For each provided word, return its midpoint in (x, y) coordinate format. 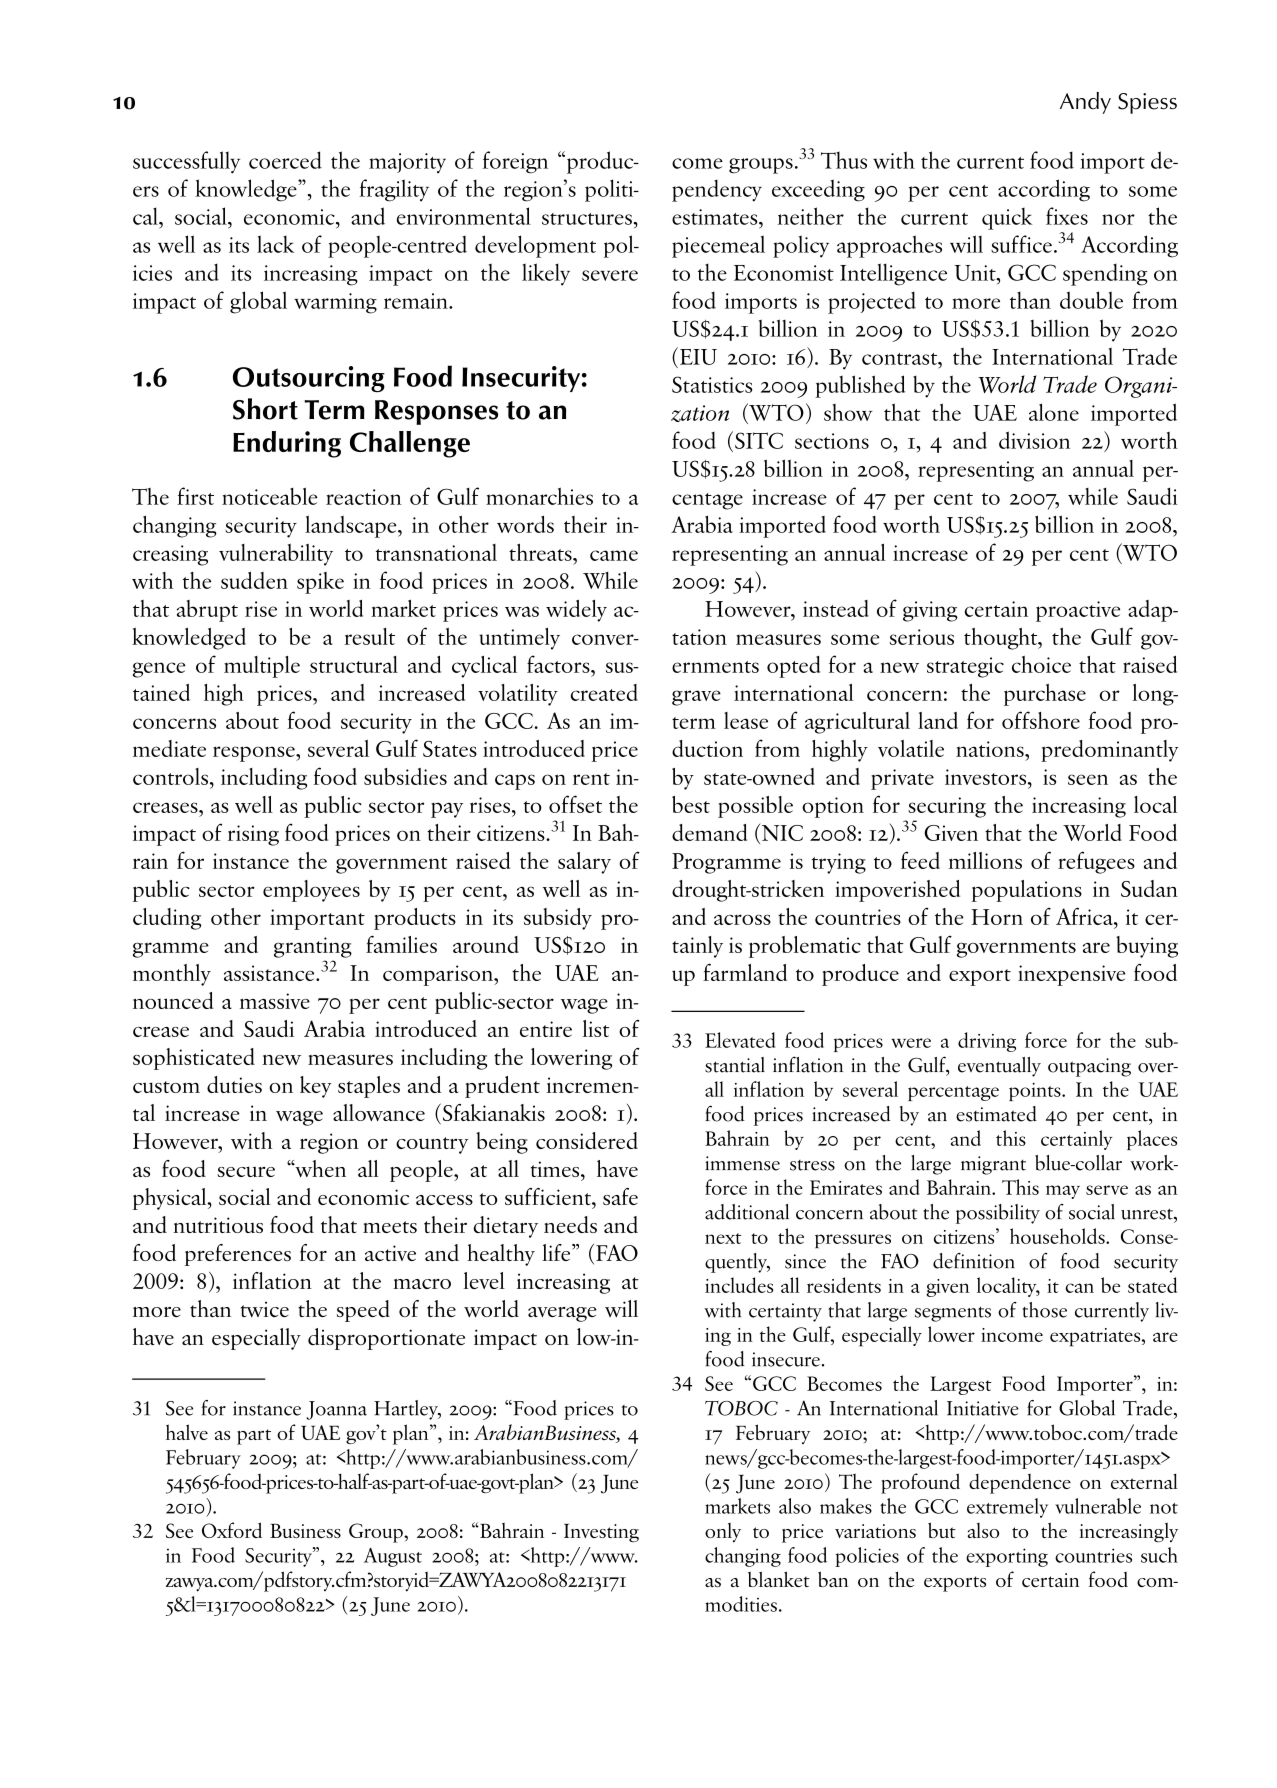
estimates (716, 217)
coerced (285, 160)
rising (253, 835)
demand (709, 832)
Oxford (232, 1530)
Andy (1085, 103)
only (723, 1532)
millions (985, 860)
